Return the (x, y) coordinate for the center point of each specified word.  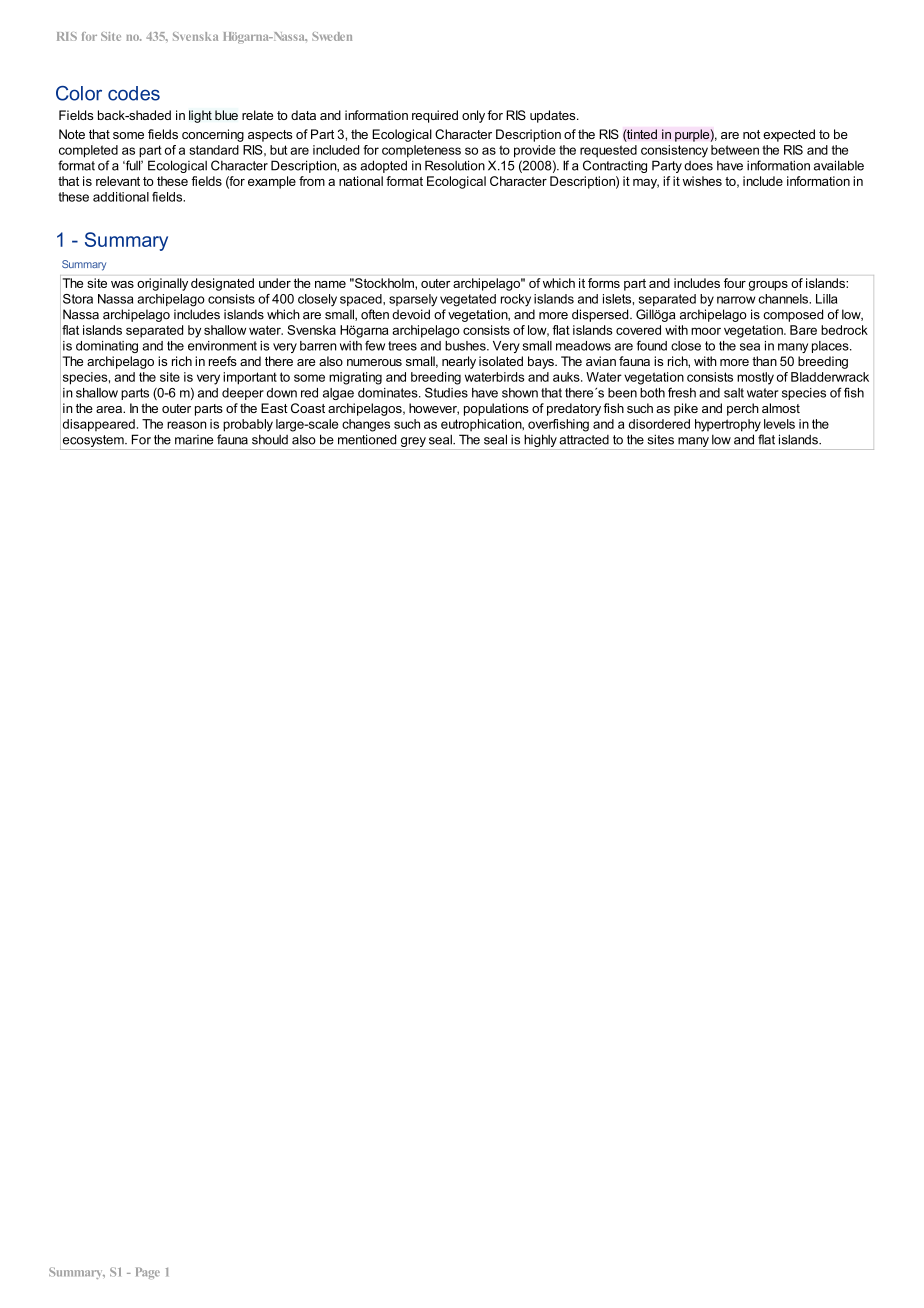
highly (540, 440)
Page (148, 1273)
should (270, 439)
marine (194, 440)
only (473, 116)
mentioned (367, 439)
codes (134, 93)
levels (779, 424)
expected (789, 135)
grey (413, 442)
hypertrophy (728, 425)
